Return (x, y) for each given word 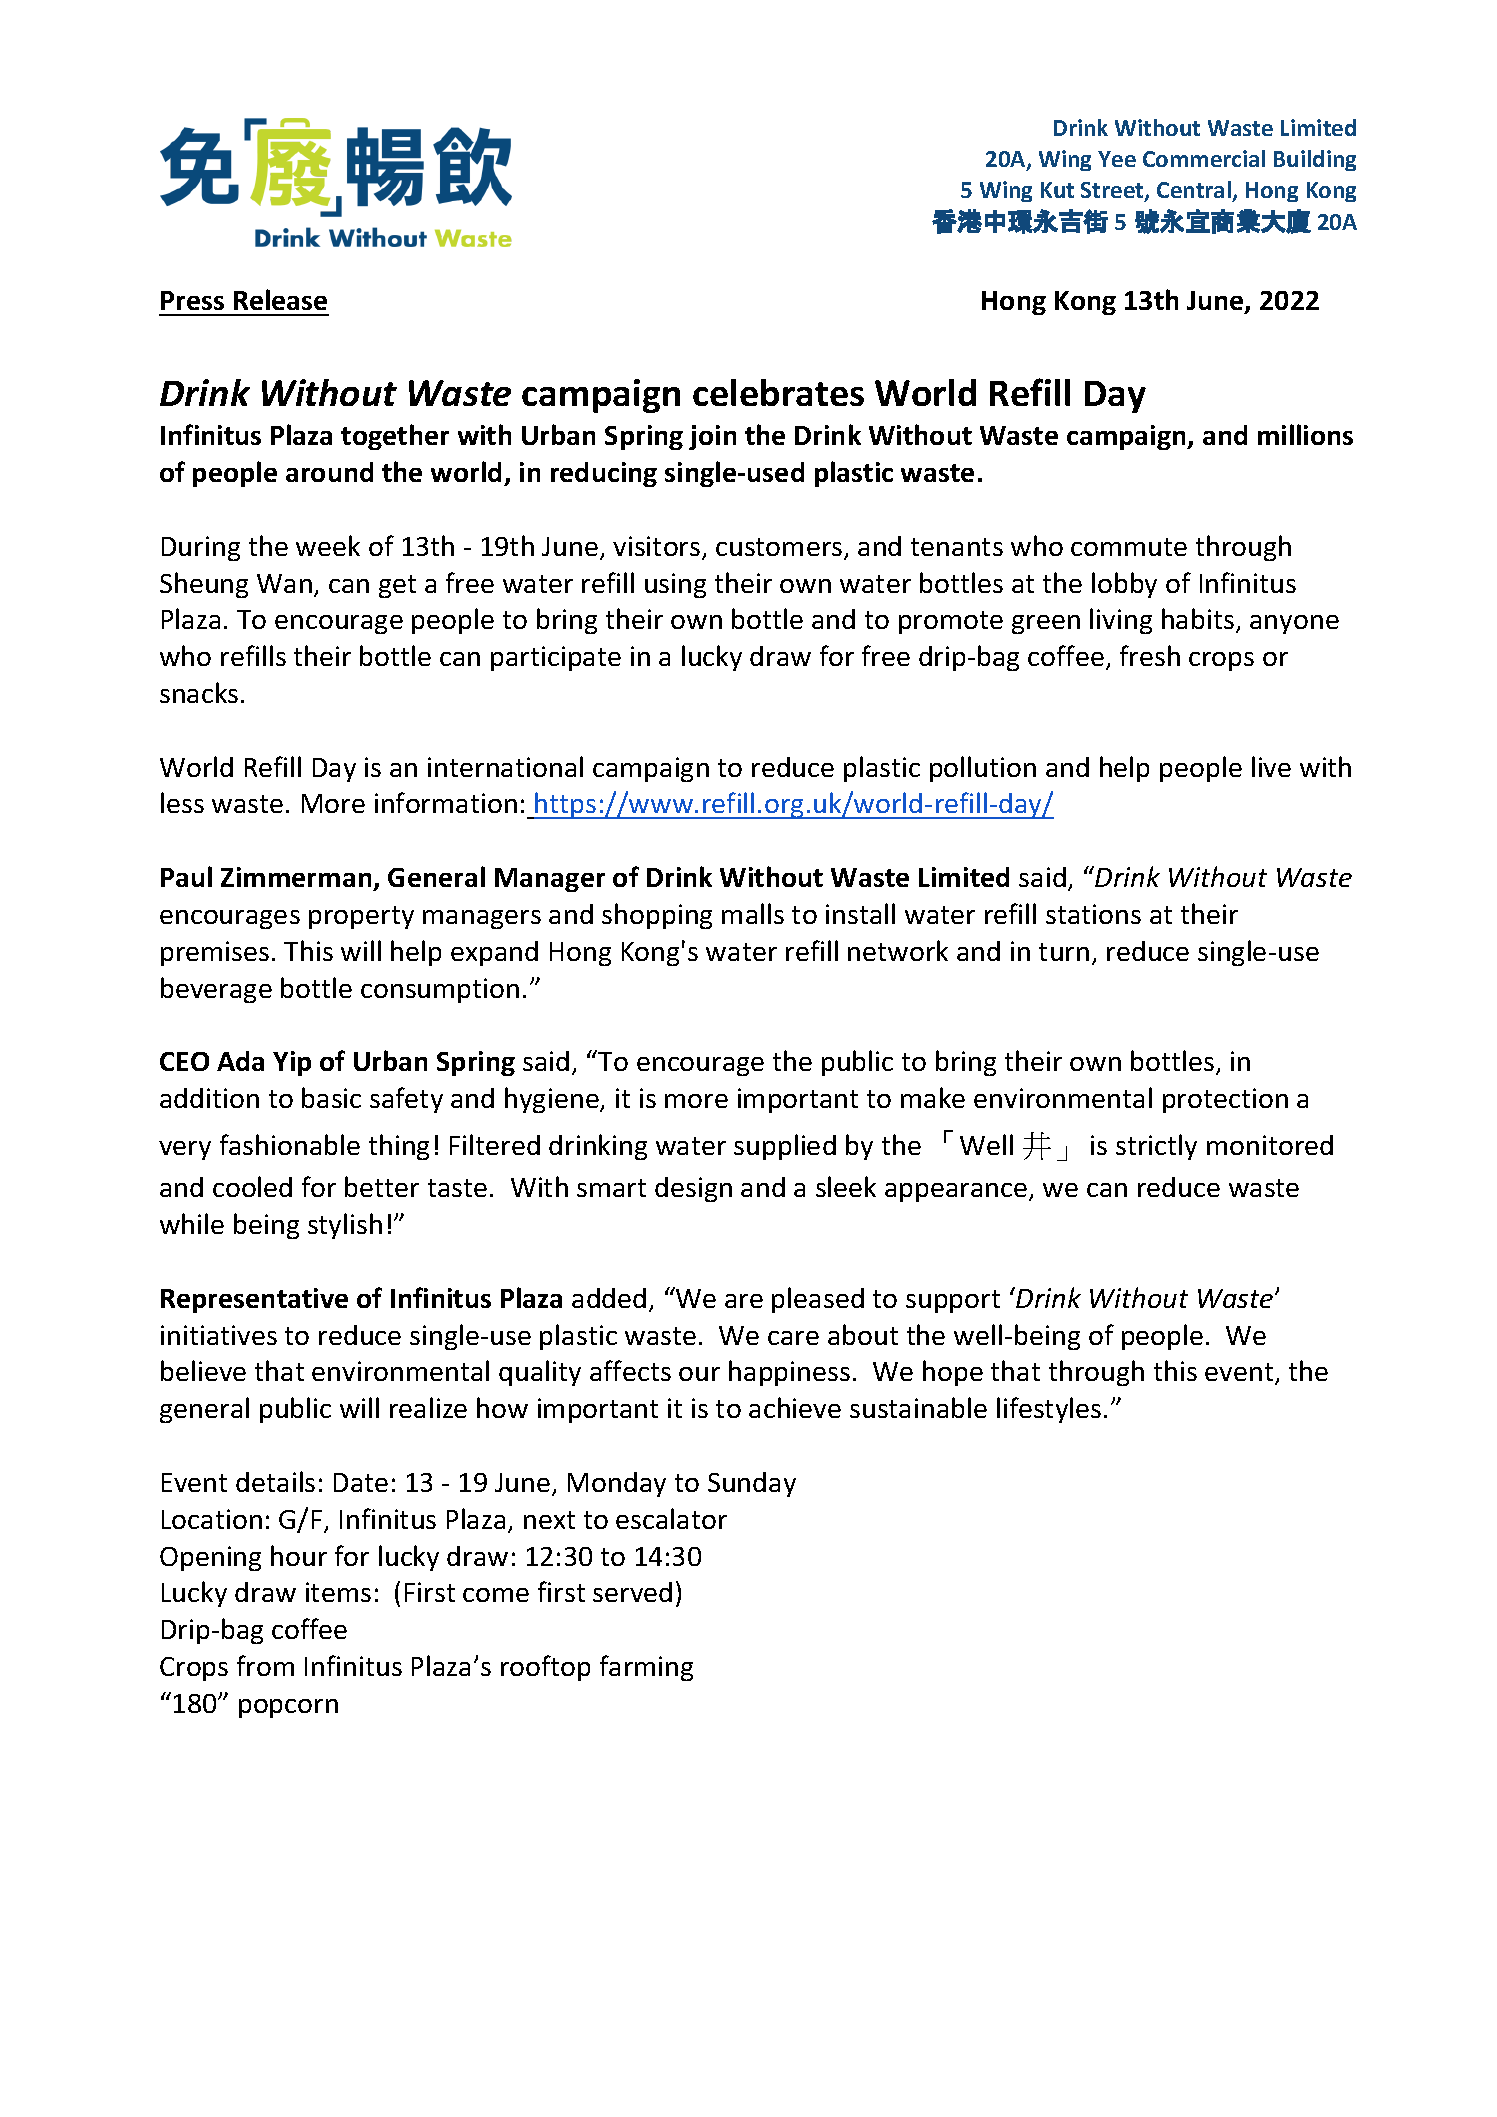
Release (280, 299)
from (265, 1665)
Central (1194, 189)
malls (753, 913)
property (361, 917)
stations (1093, 914)
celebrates (778, 392)
